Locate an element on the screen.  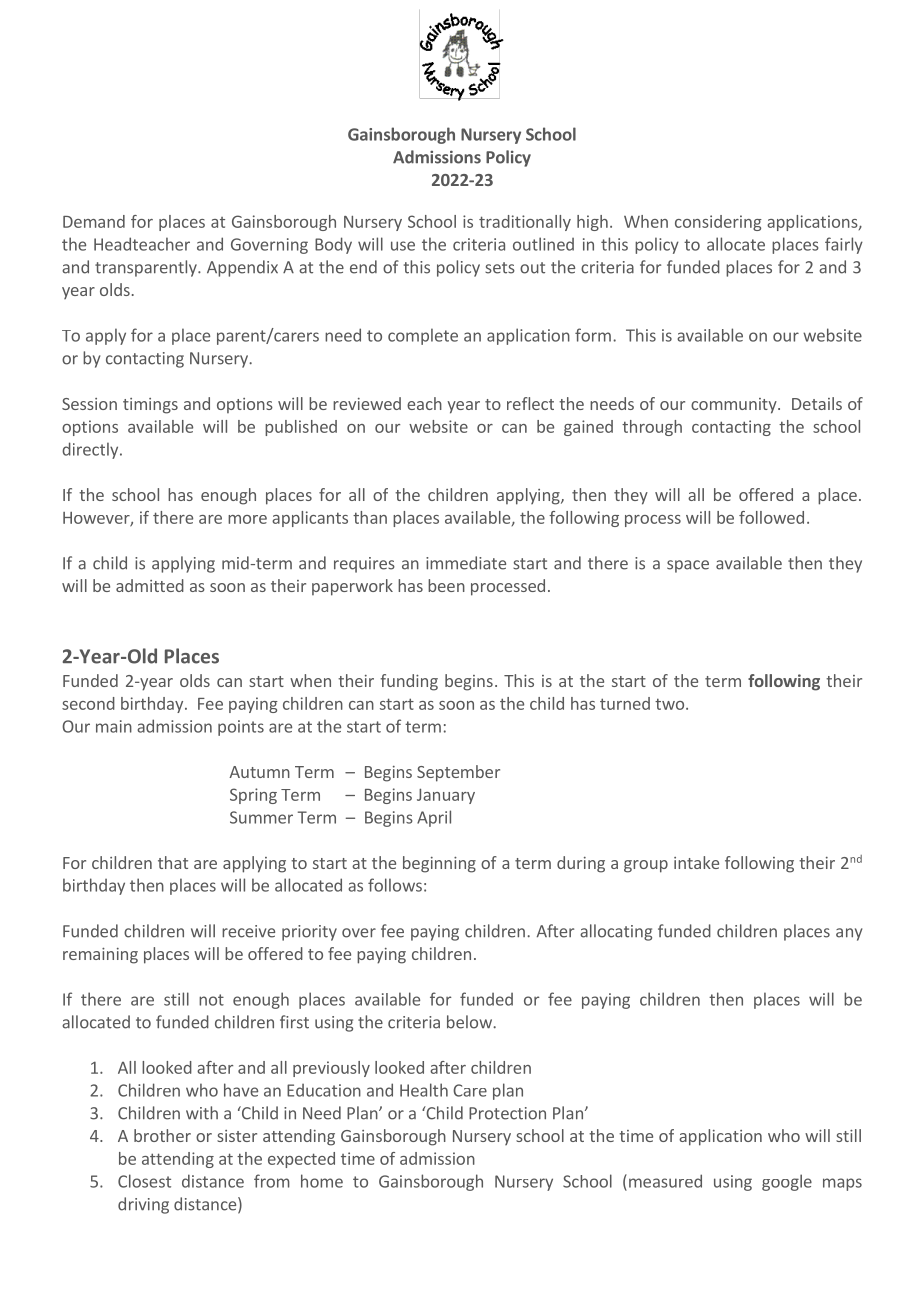
than is located at coordinates (370, 517).
